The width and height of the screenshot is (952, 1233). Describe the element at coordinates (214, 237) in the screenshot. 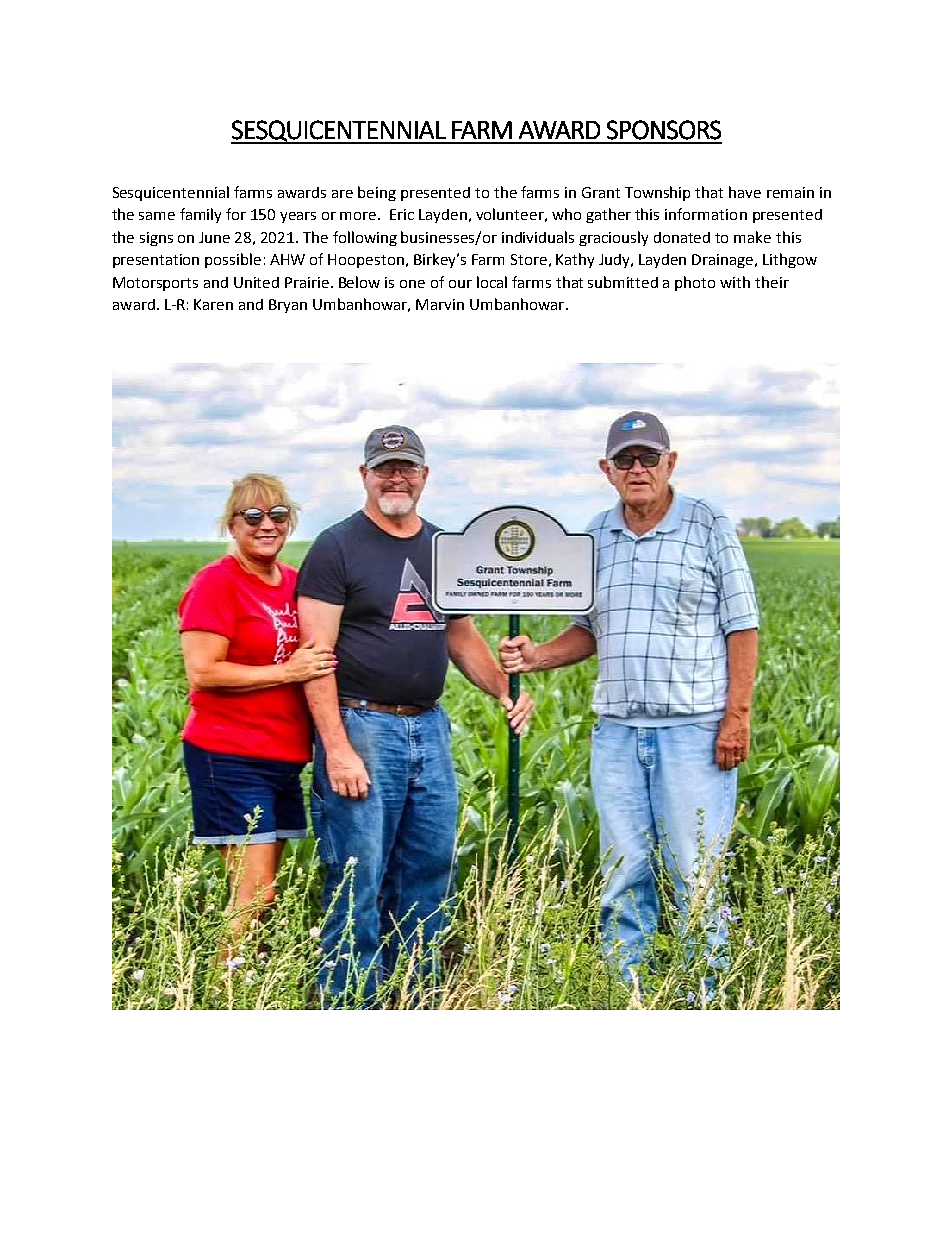

I see `June` at that location.
